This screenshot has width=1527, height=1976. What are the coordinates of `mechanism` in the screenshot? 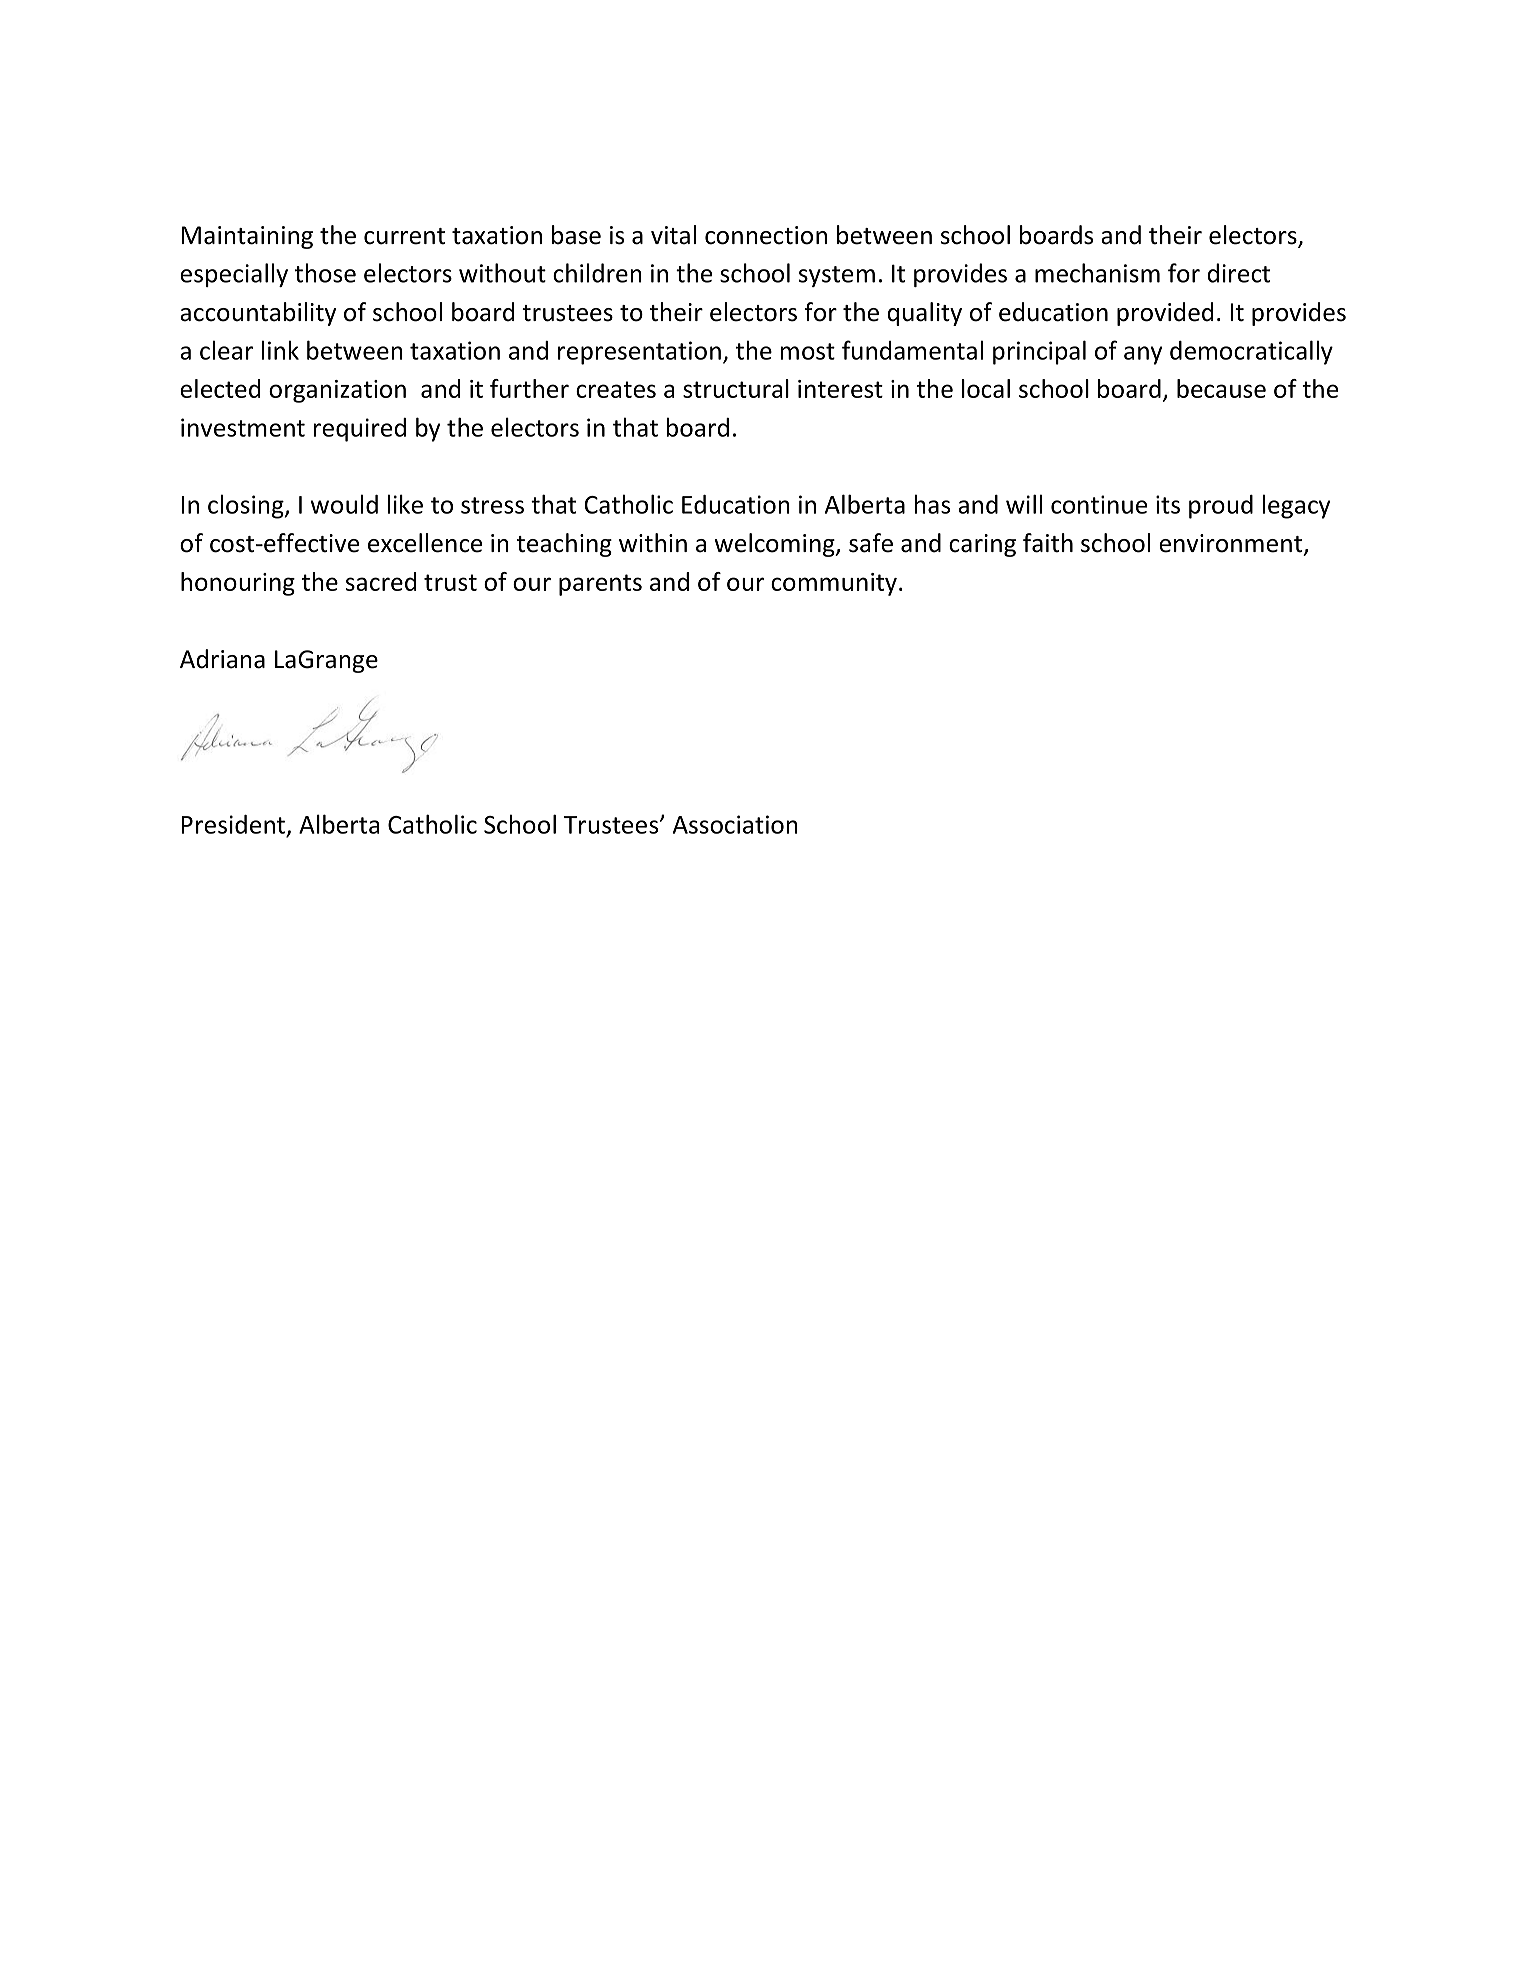 It's located at (1097, 273).
